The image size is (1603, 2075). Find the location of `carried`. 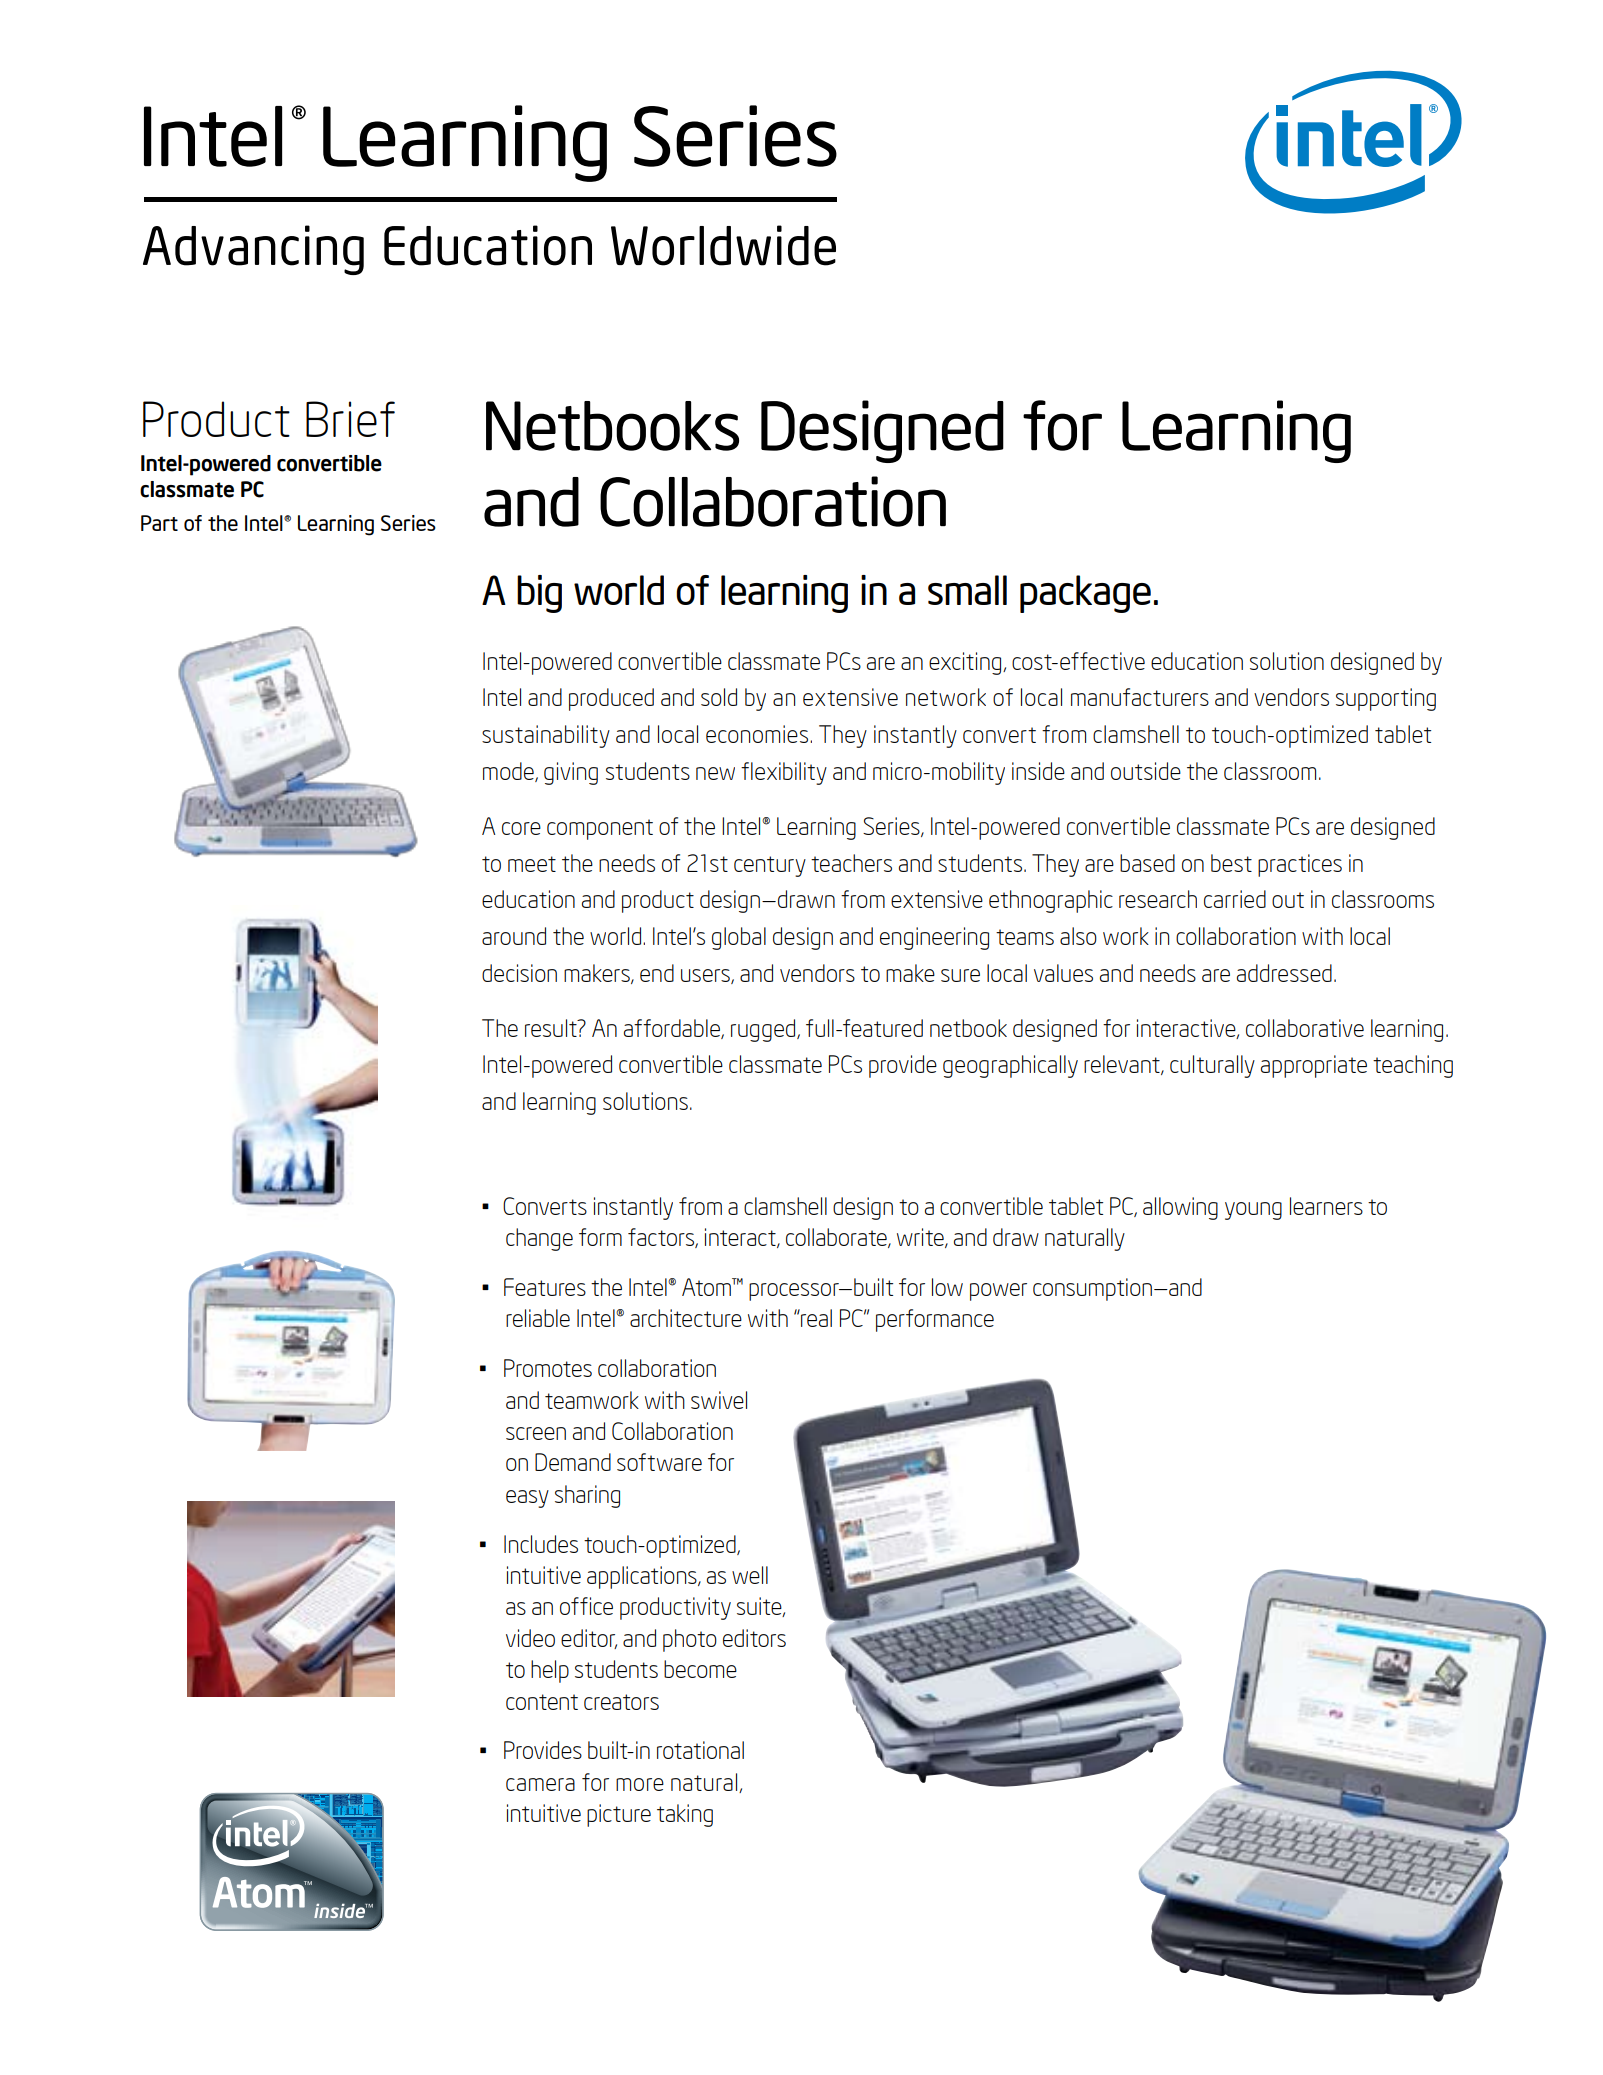

carried is located at coordinates (1235, 899).
